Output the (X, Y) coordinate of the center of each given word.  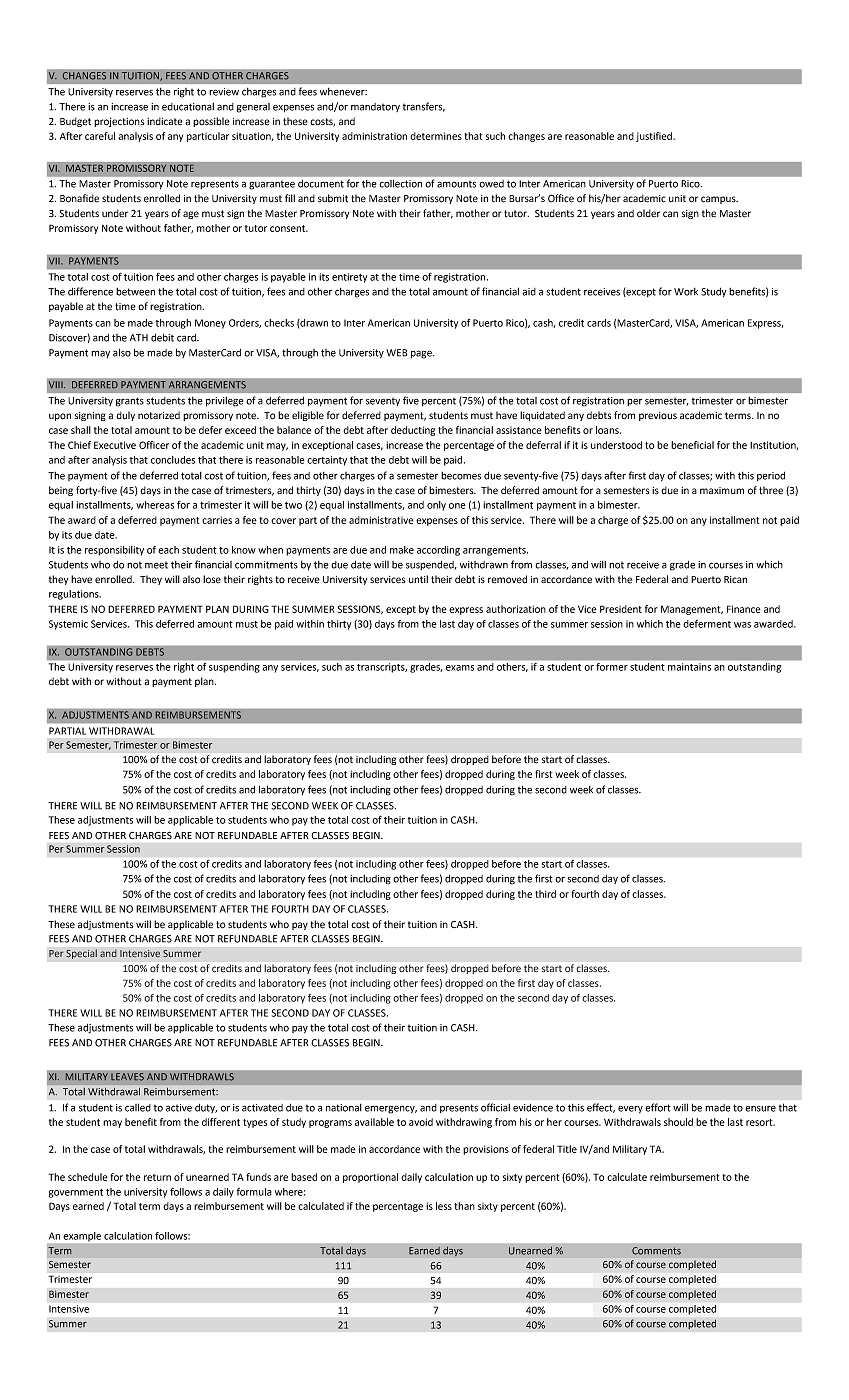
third (545, 894)
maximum (722, 490)
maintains (689, 667)
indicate (165, 121)
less (444, 1206)
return (157, 1177)
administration (374, 136)
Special (81, 954)
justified (655, 137)
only (436, 506)
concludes (173, 460)
